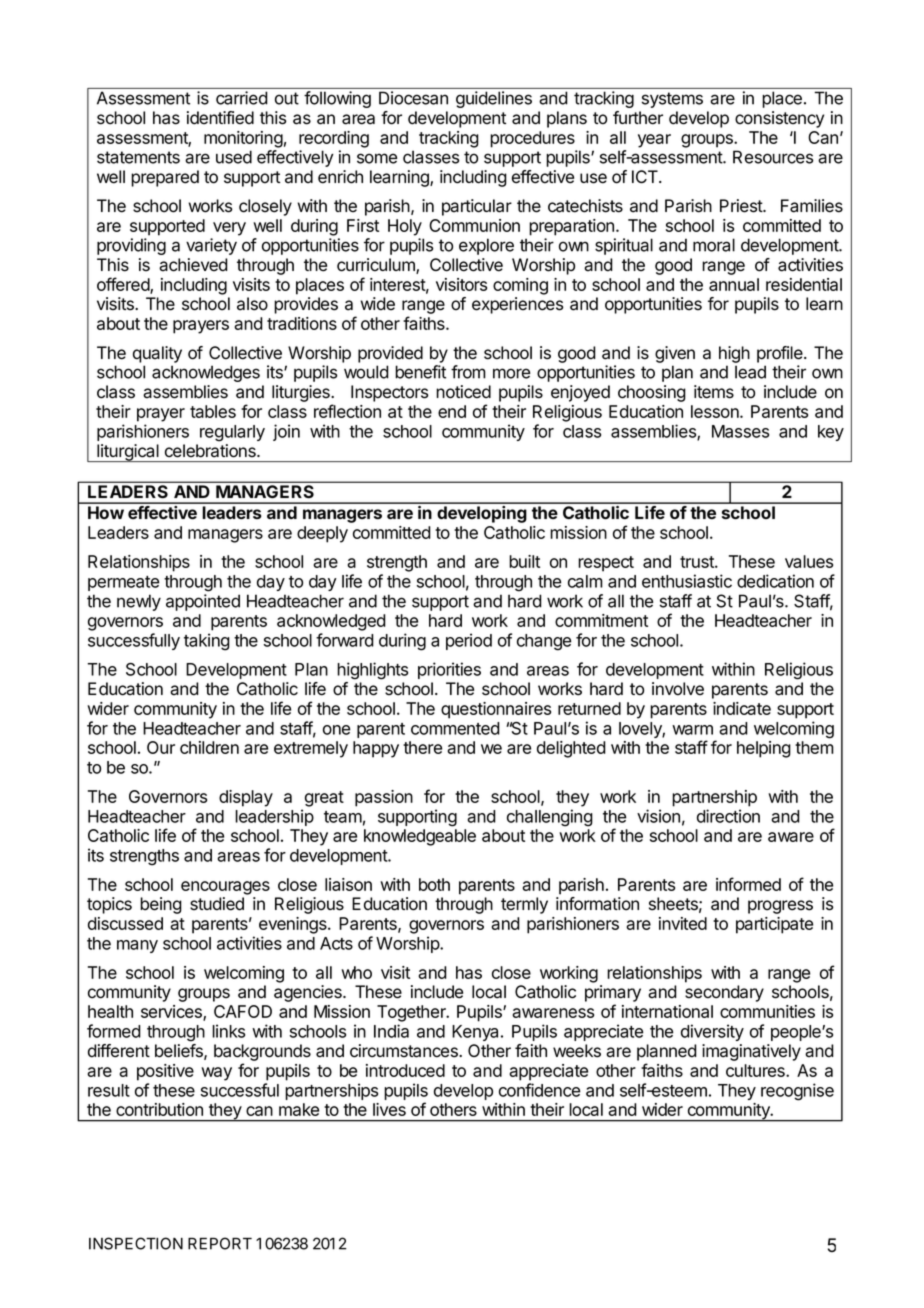 The height and width of the document is (1308, 924). What do you see at coordinates (213, 411) in the document?
I see `tables` at bounding box center [213, 411].
